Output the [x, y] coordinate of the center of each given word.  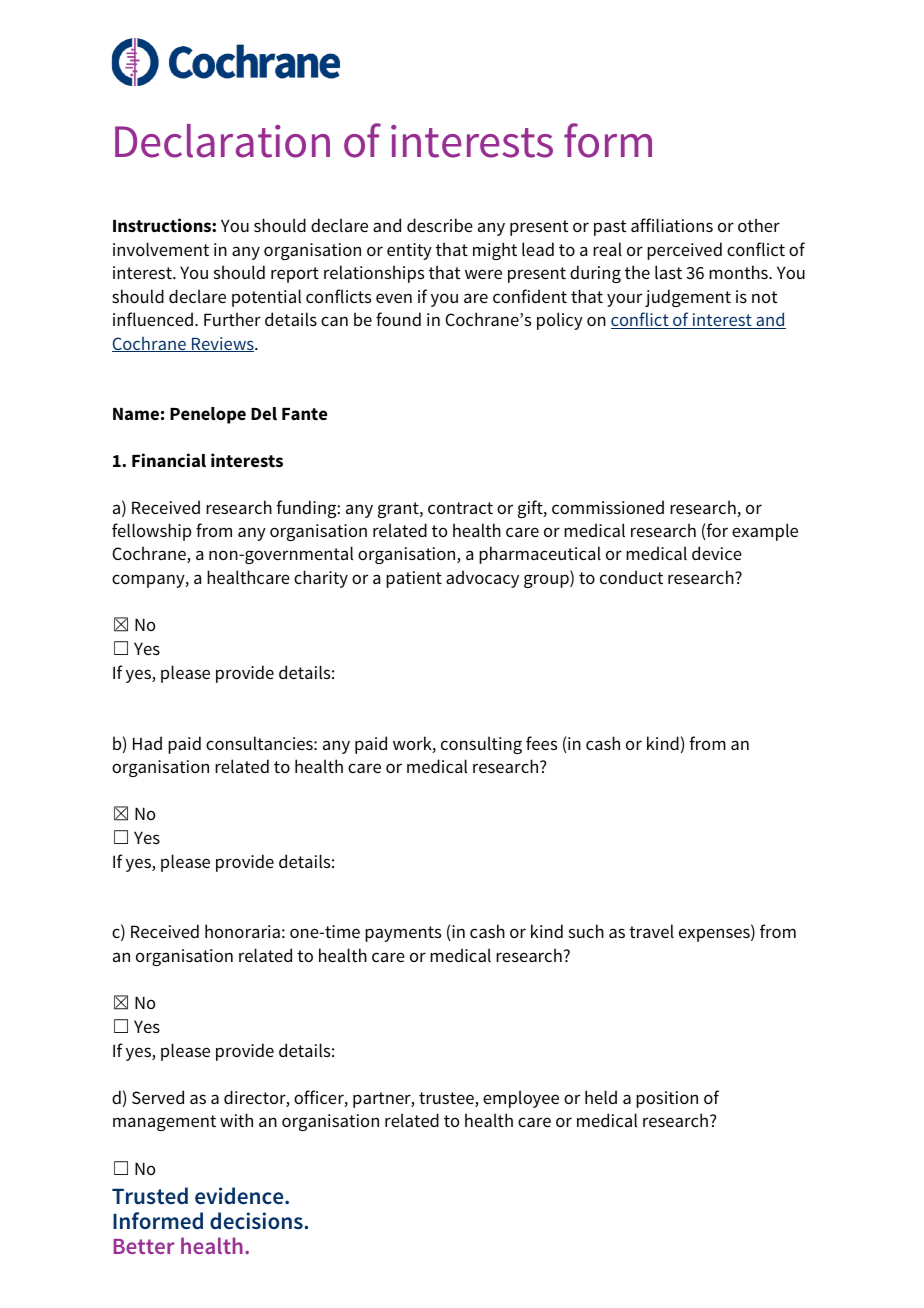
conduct [631, 577]
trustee [447, 1099]
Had [147, 743]
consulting [481, 745]
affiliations [672, 225]
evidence [240, 1196]
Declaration [222, 141]
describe [440, 225]
